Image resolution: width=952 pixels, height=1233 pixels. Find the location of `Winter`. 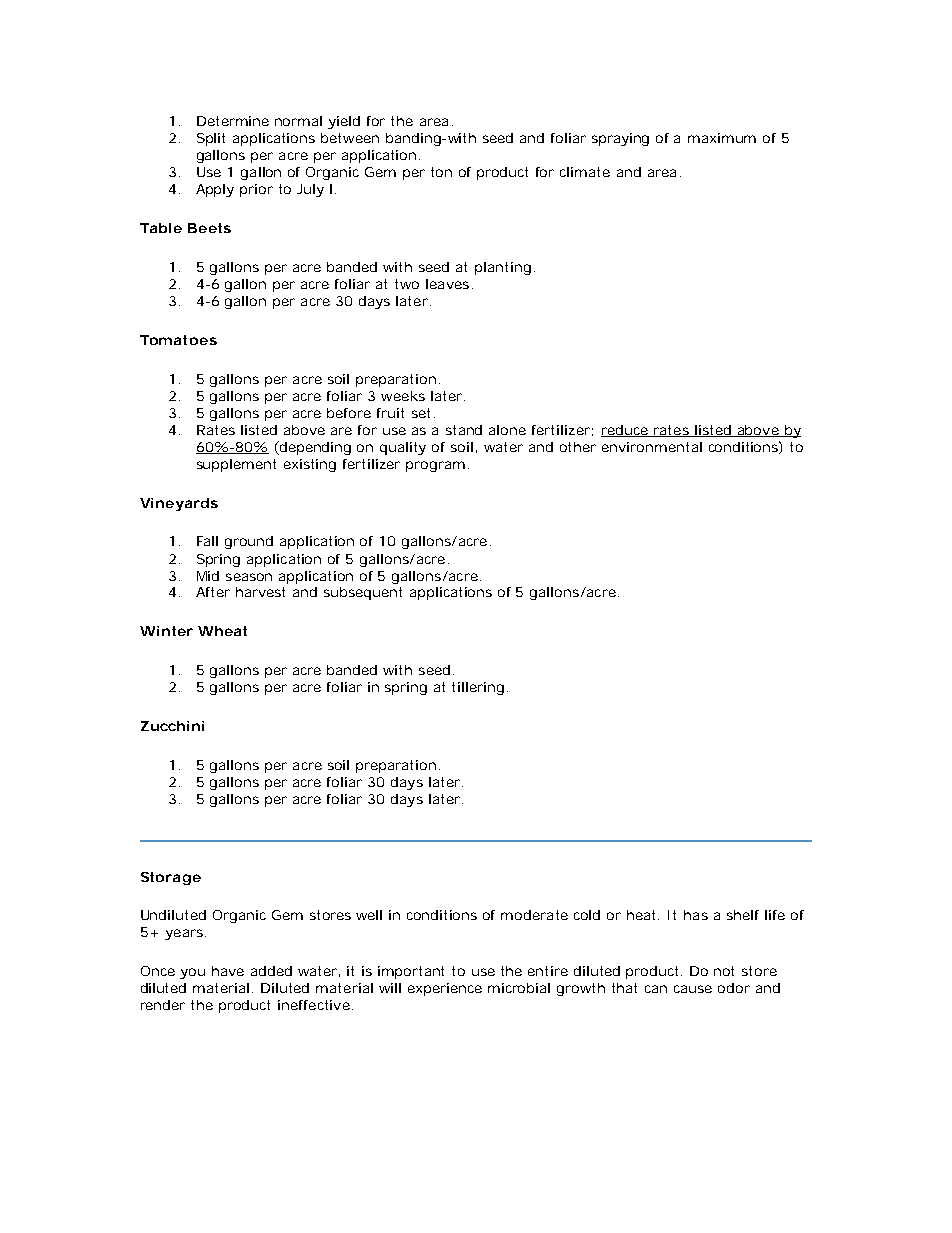

Winter is located at coordinates (166, 631).
